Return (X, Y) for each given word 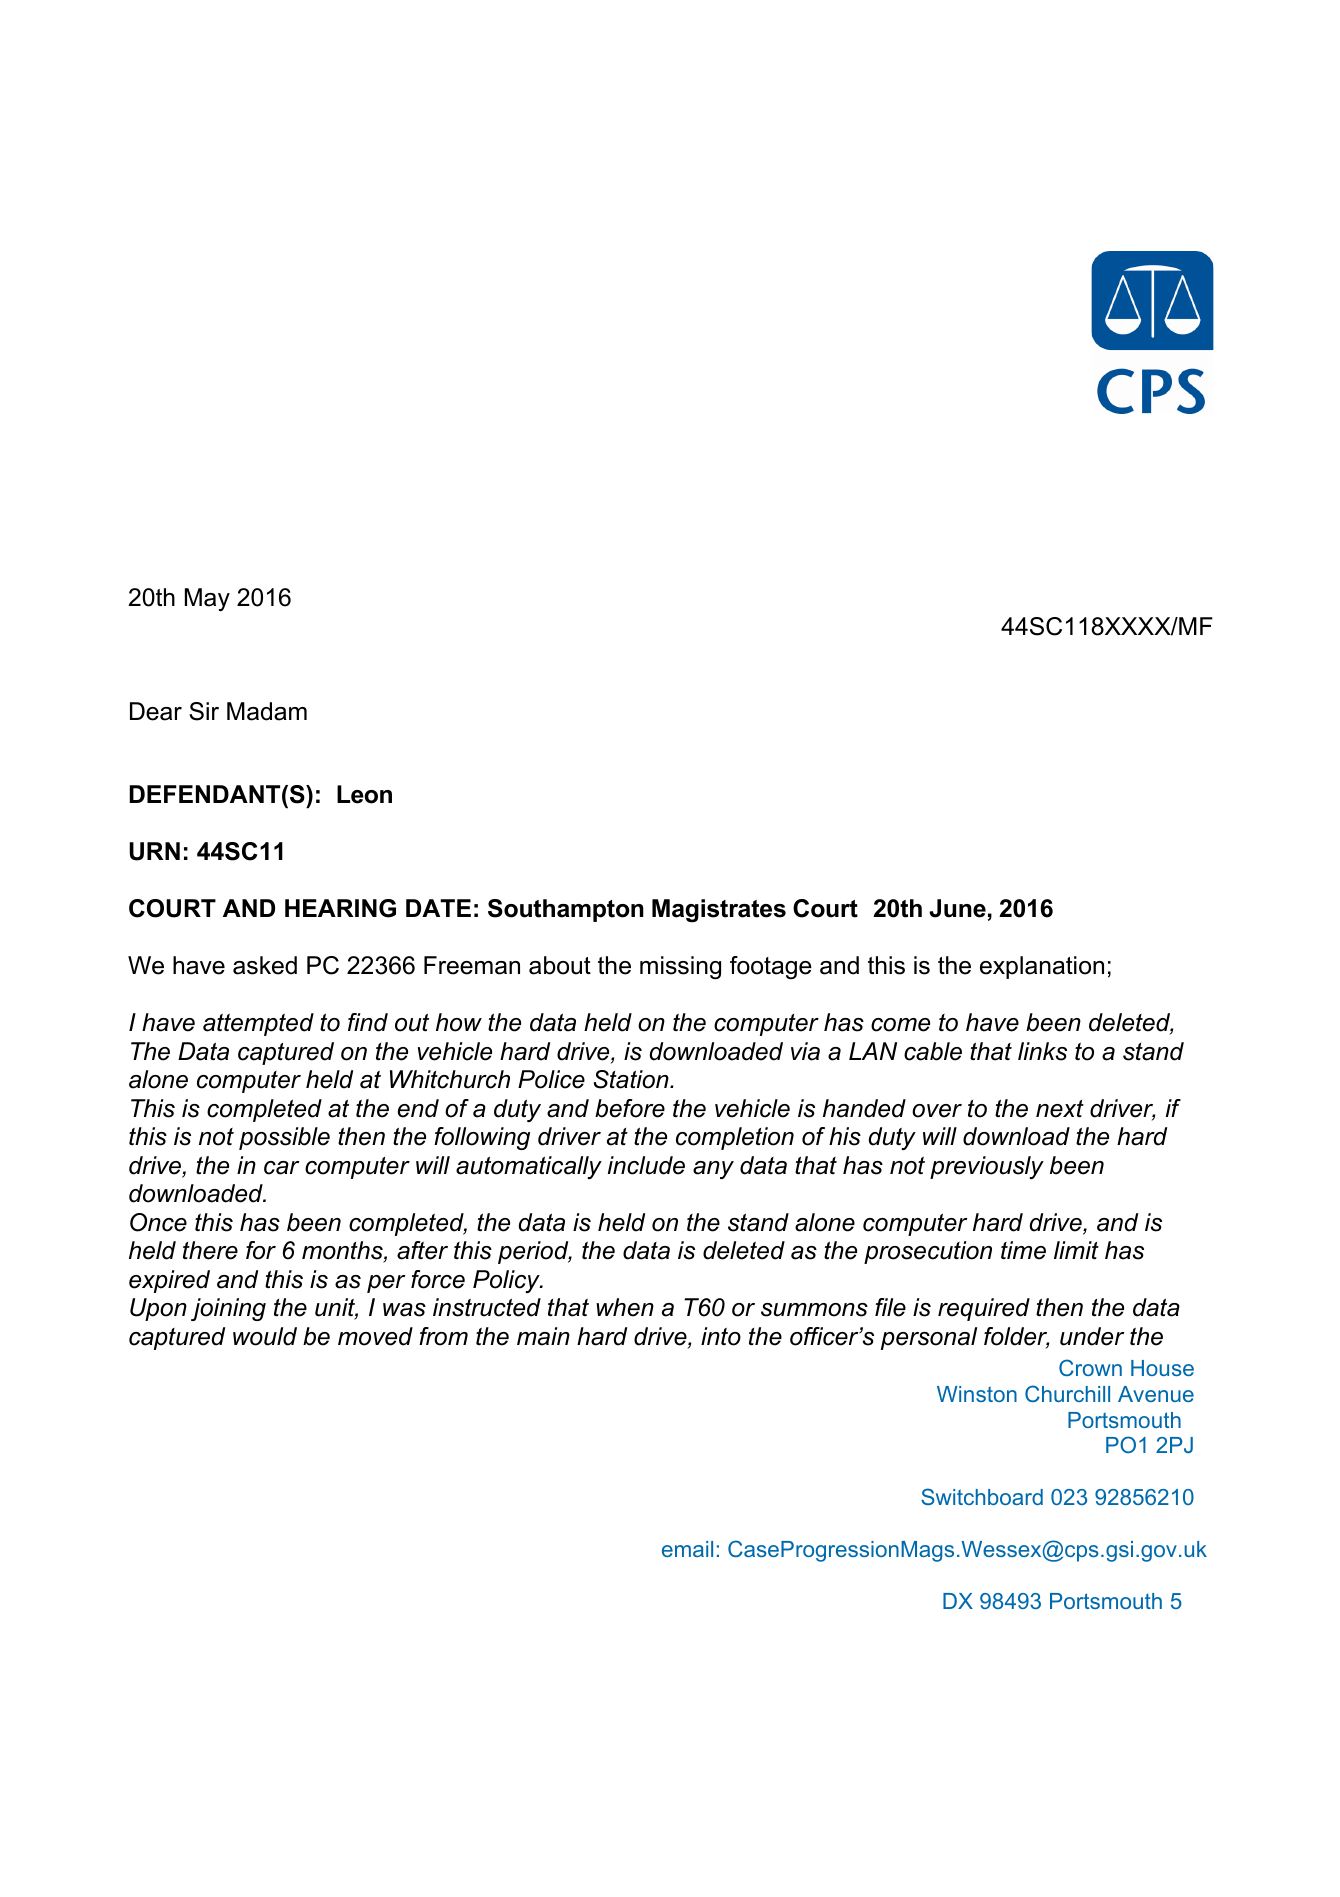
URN (154, 851)
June (957, 908)
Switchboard (982, 1496)
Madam (267, 711)
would (265, 1336)
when (625, 1307)
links (1042, 1051)
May (207, 599)
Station (632, 1079)
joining (228, 1309)
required (984, 1309)
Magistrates (719, 911)
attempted (258, 1024)
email (687, 1549)
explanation (1042, 967)
